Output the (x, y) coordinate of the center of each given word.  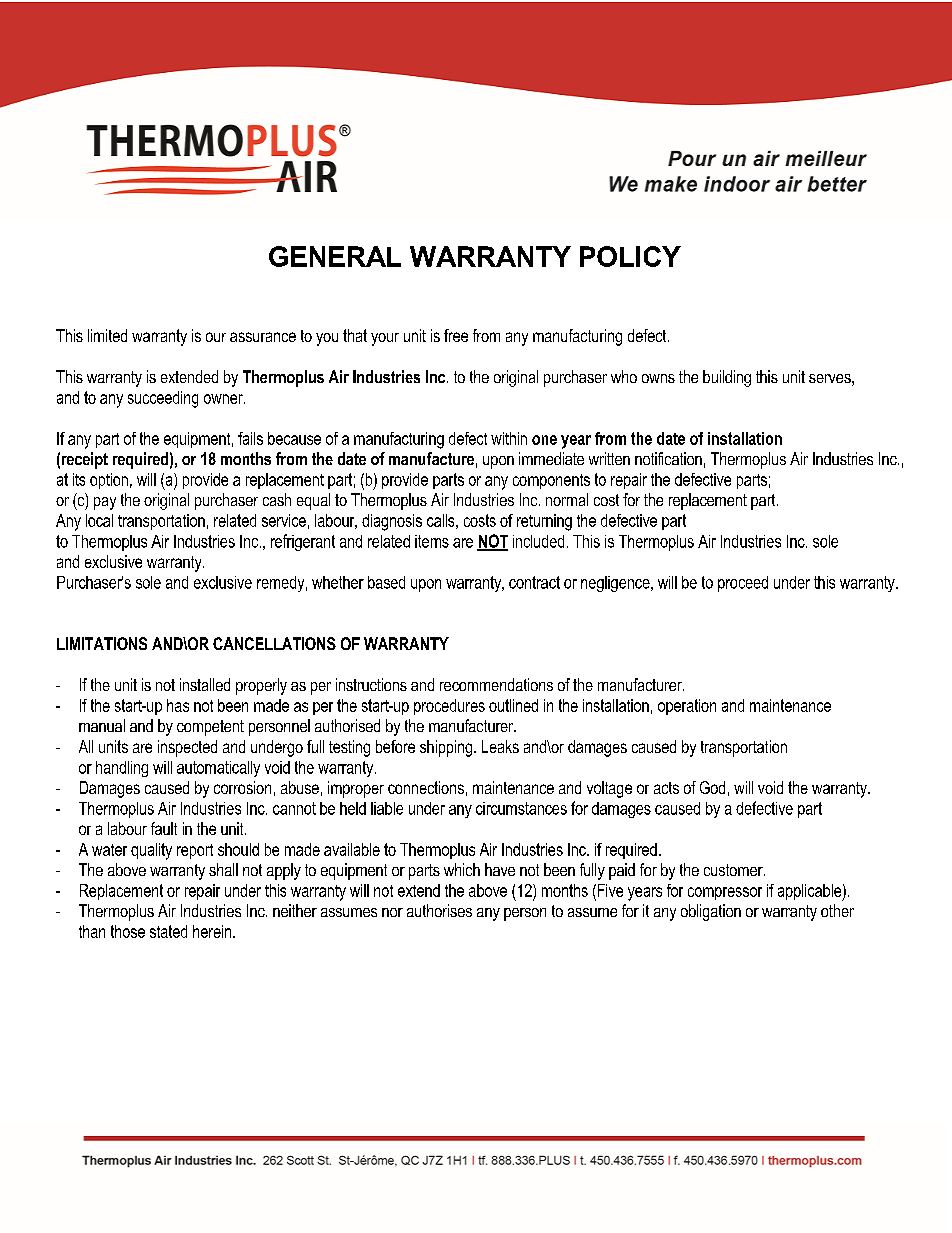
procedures (449, 707)
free (456, 335)
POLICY (630, 256)
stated (168, 931)
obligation (711, 912)
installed (205, 684)
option (109, 481)
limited (107, 335)
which (462, 869)
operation (687, 707)
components (551, 481)
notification (668, 458)
